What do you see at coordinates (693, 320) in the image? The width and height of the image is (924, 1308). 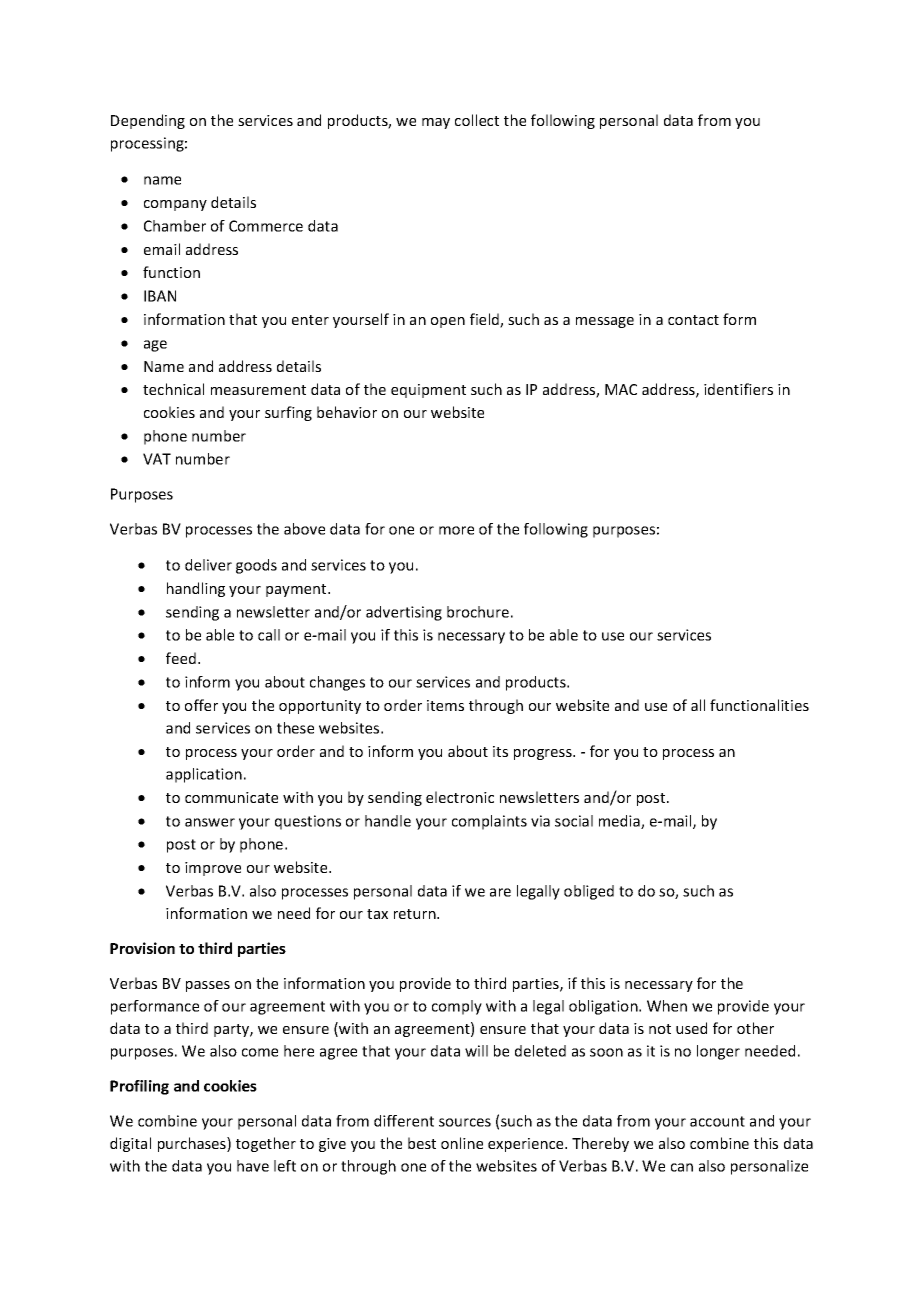 I see `contact` at bounding box center [693, 320].
